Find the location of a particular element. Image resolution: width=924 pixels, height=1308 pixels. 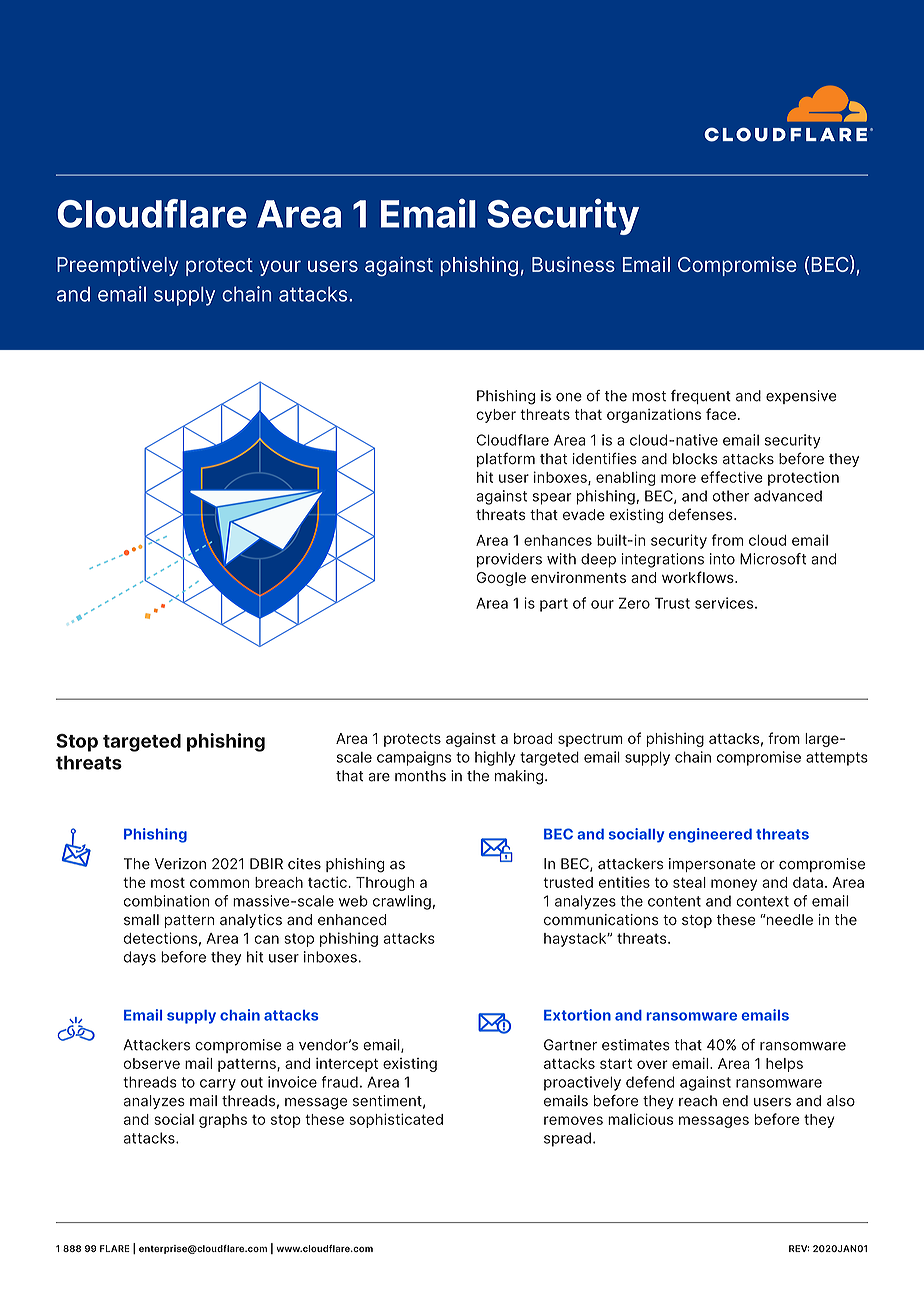

expensive is located at coordinates (801, 397).
